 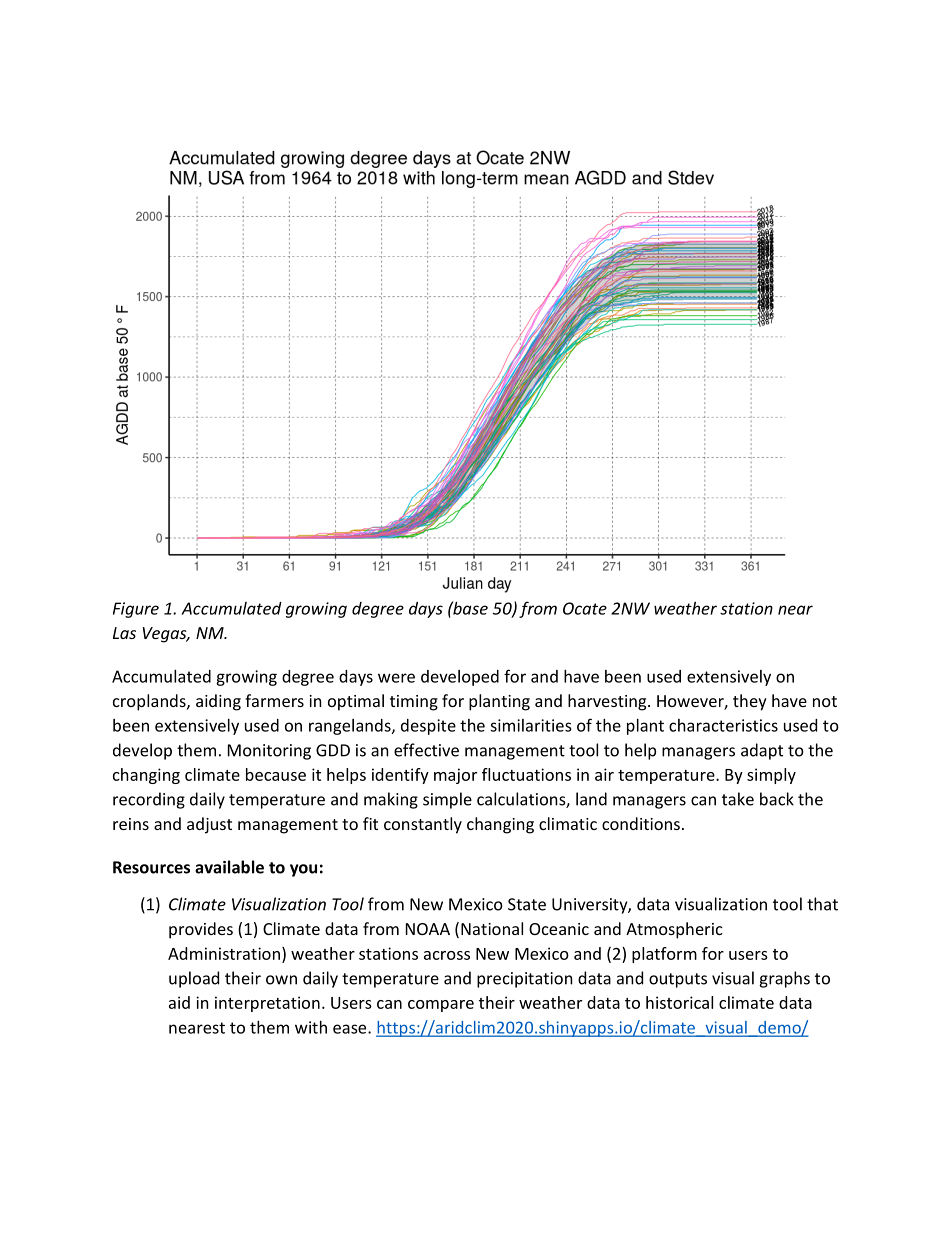 What do you see at coordinates (441, 1006) in the screenshot?
I see `compare` at bounding box center [441, 1006].
